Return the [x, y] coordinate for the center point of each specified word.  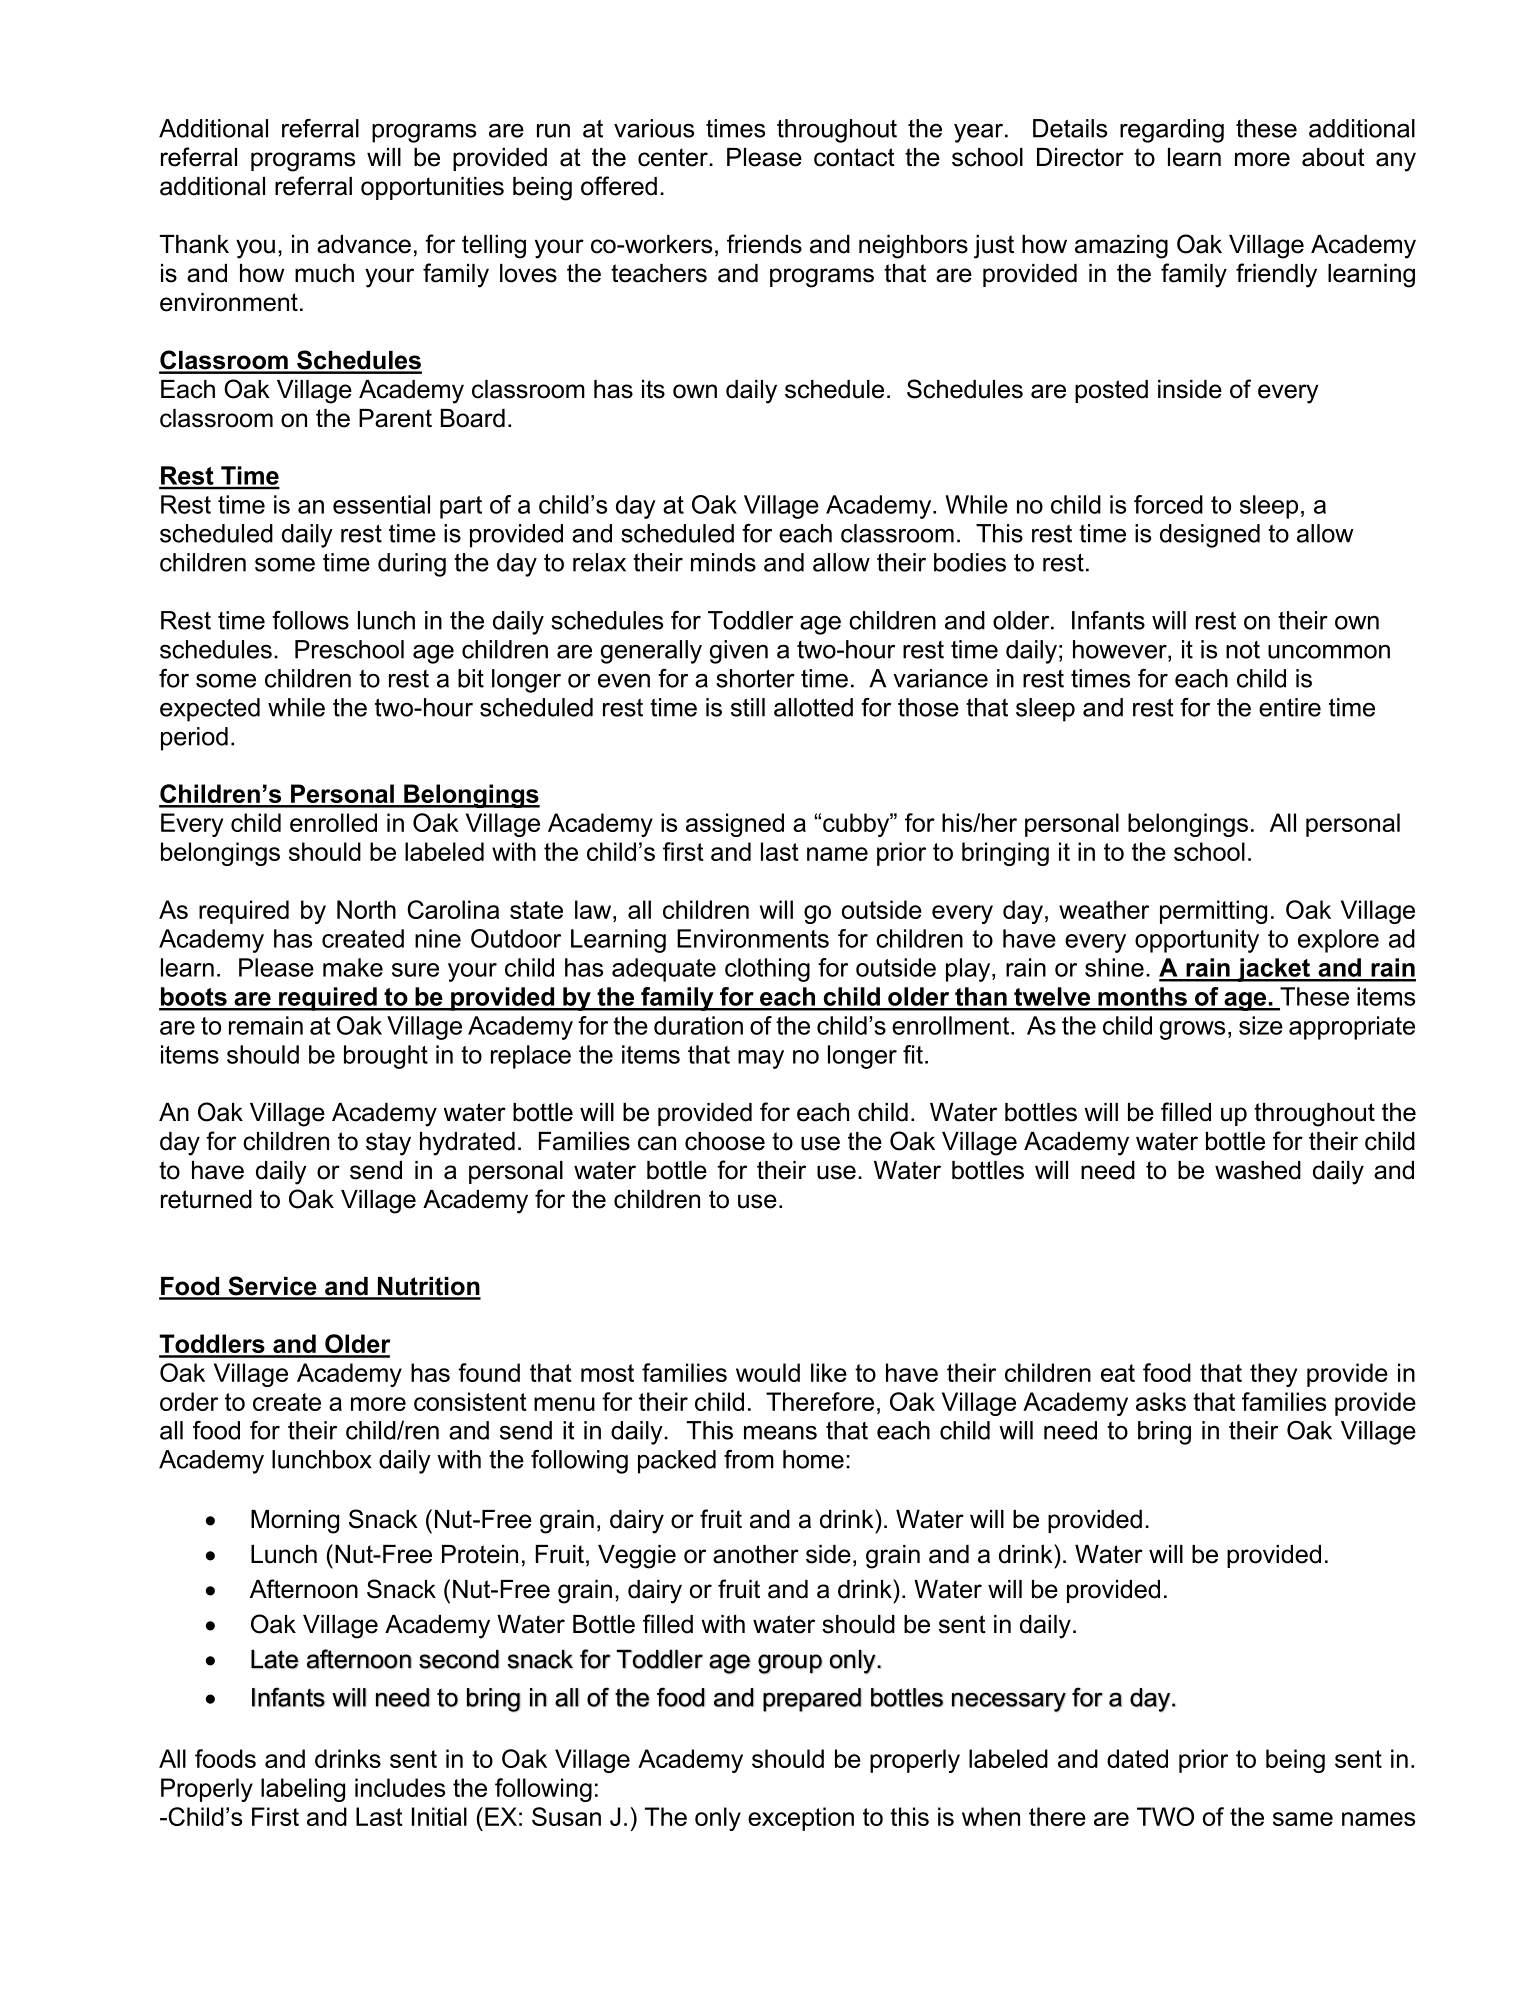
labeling [303, 1790]
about [1333, 157]
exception [801, 1819]
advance [364, 244]
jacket [1273, 970]
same [1303, 1819]
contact [854, 157]
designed [1210, 536]
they [1273, 1375]
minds [723, 562]
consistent [470, 1401]
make [353, 967]
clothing [767, 970]
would [768, 1372]
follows [310, 620]
